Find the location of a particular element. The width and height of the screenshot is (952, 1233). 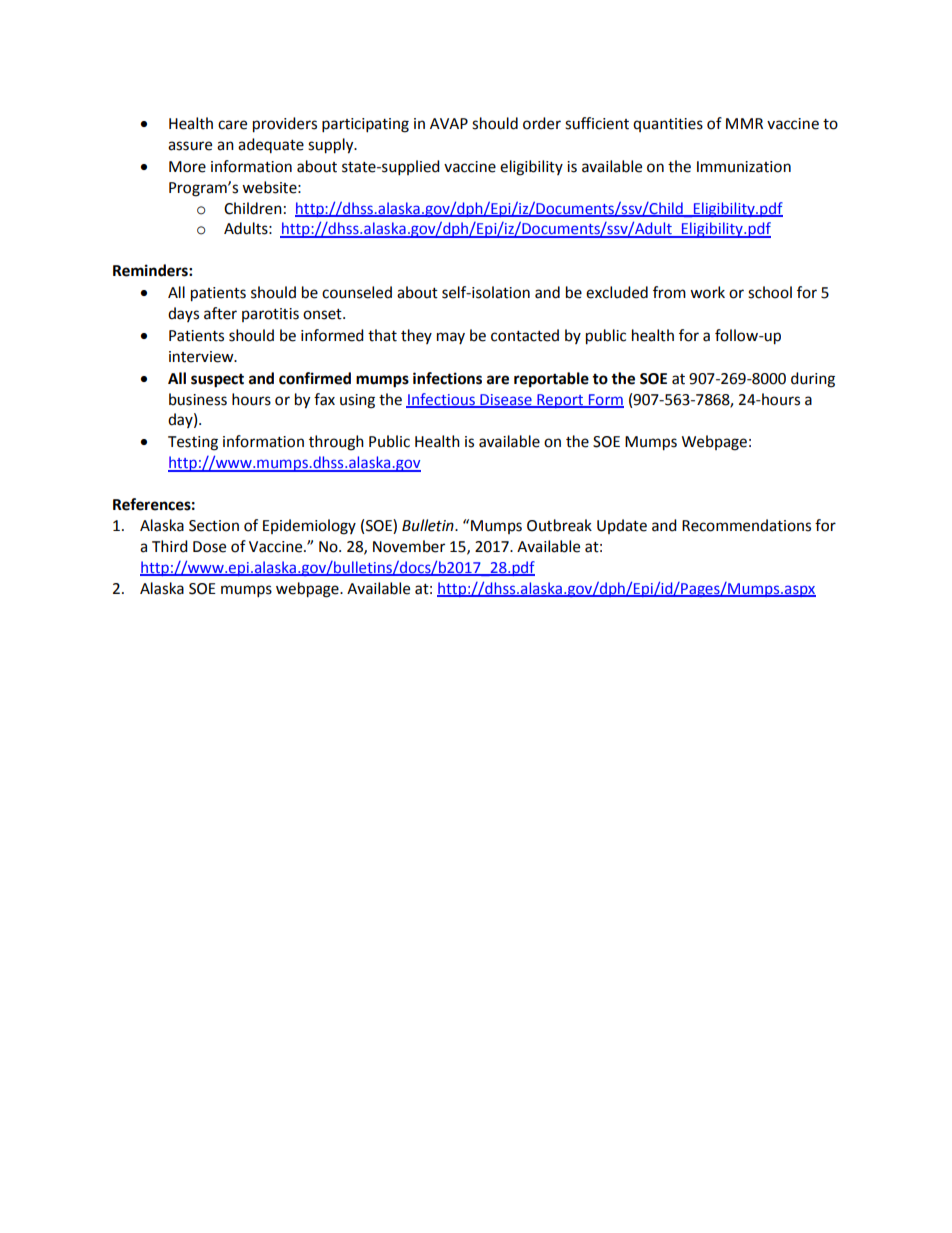

MMR is located at coordinates (744, 123).
